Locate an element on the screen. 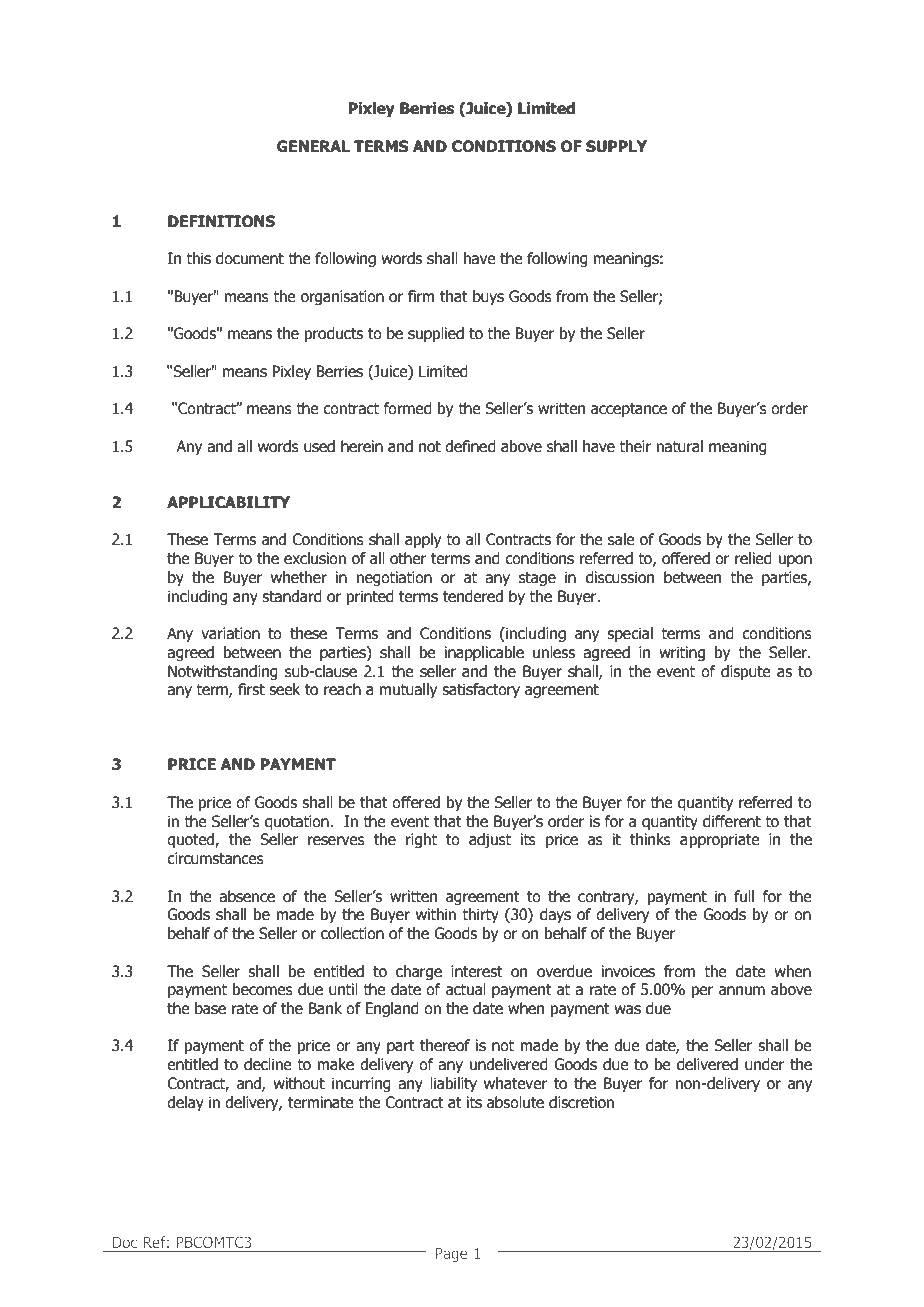 Image resolution: width=924 pixels, height=1307 pixels. dispute is located at coordinates (745, 672).
